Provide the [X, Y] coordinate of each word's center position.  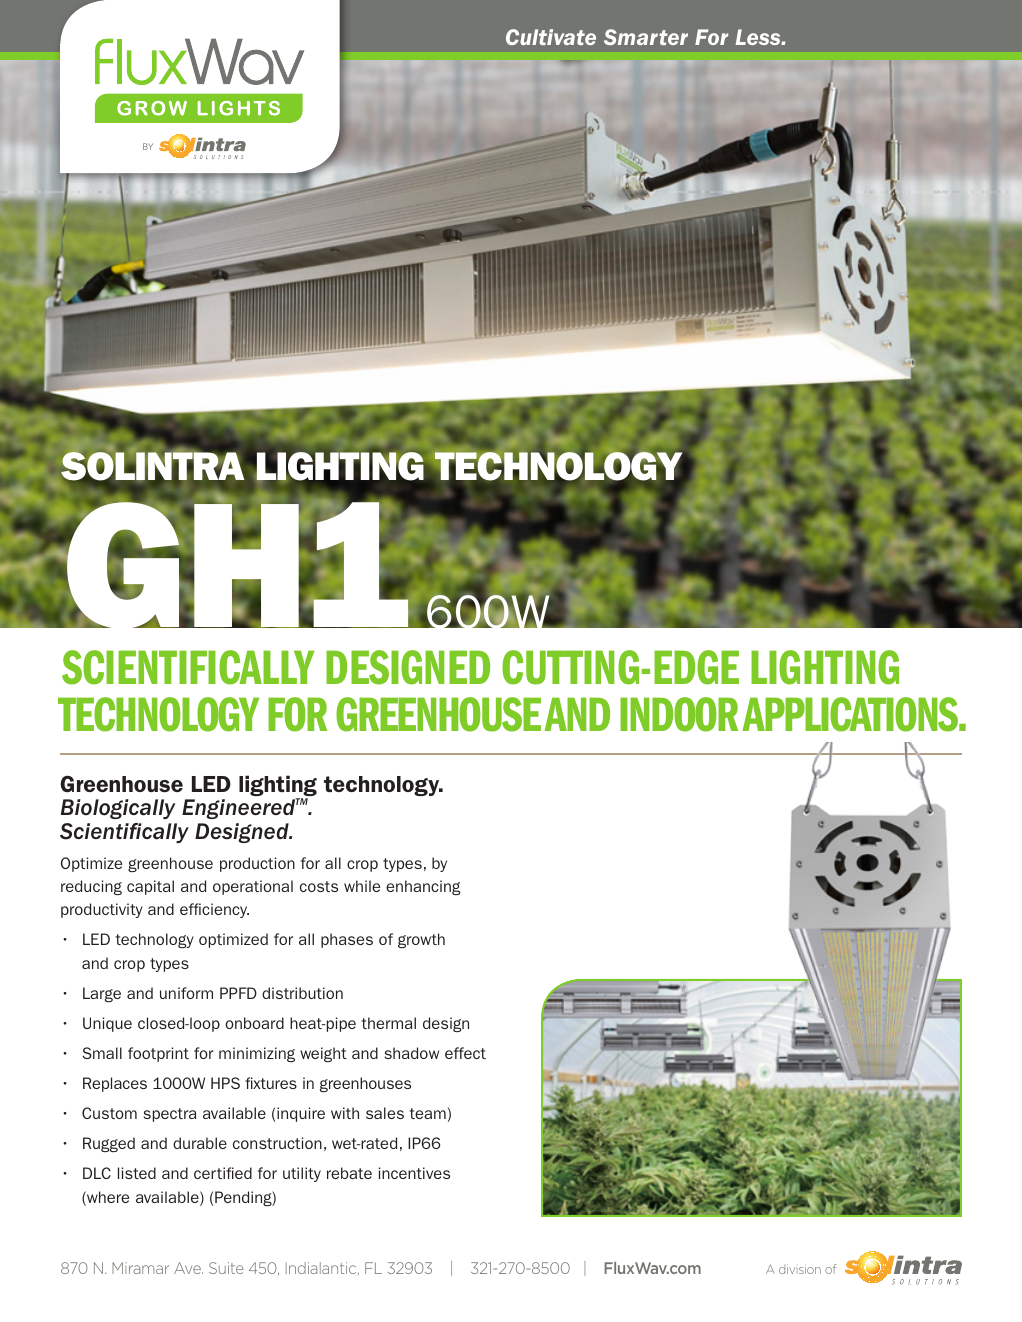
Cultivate [551, 37]
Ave [188, 1268]
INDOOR [679, 714]
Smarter [646, 37]
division [800, 1269]
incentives [414, 1173]
